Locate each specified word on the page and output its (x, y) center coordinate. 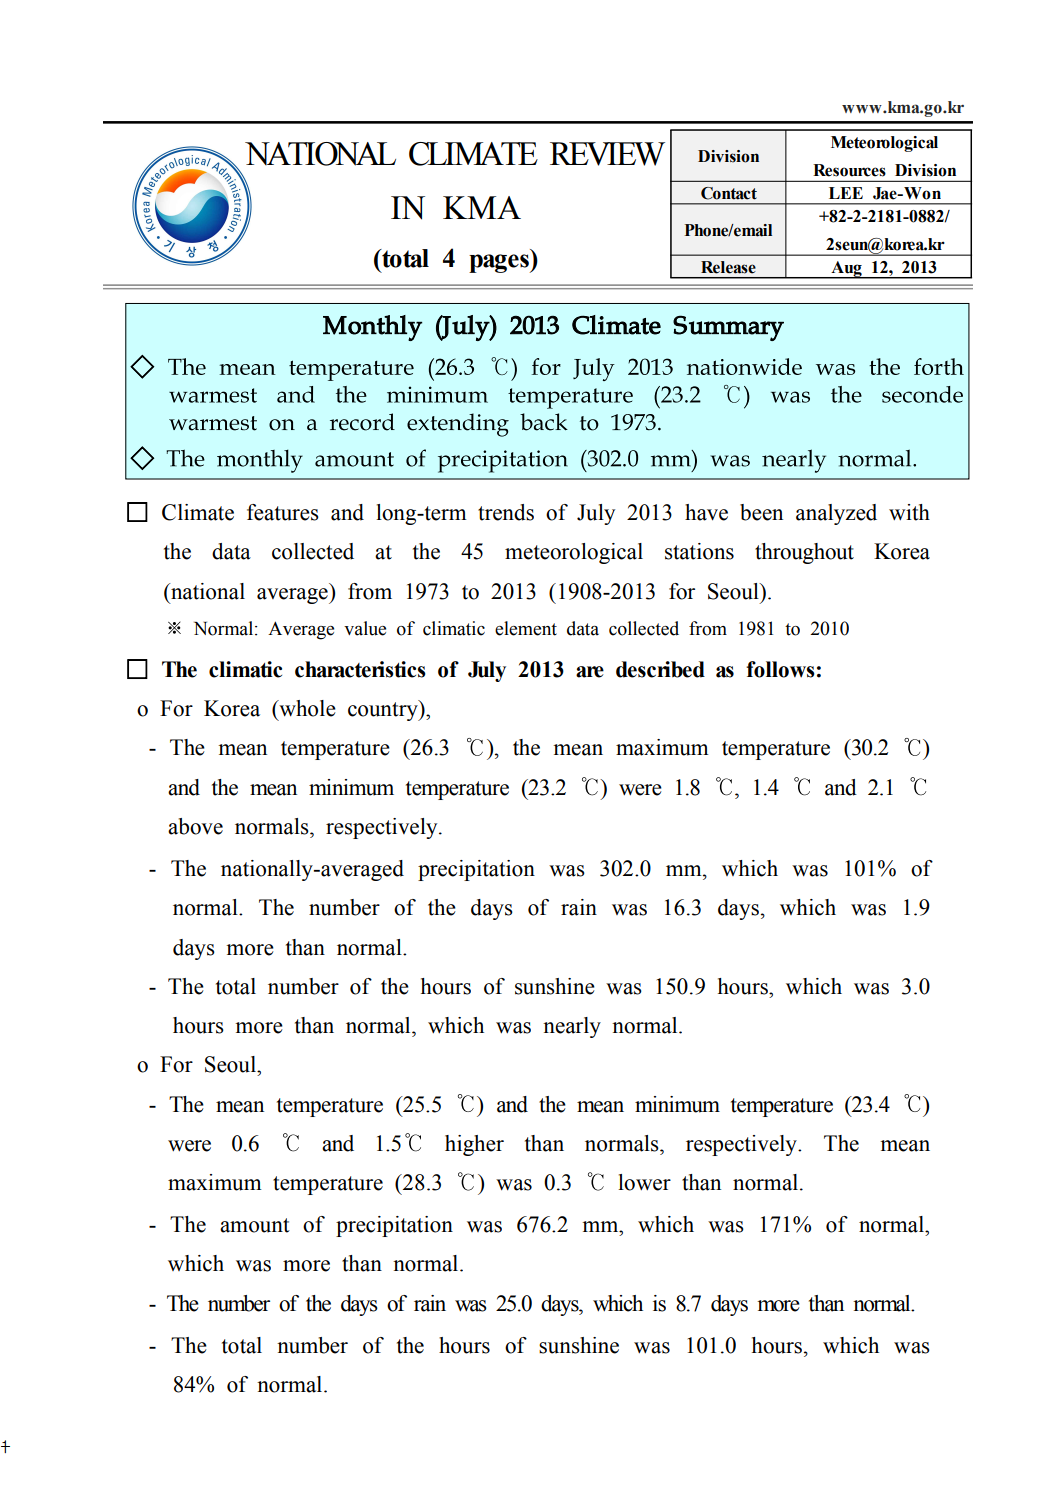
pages (500, 263)
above (195, 826)
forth (939, 366)
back (544, 422)
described (660, 669)
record (362, 422)
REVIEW (607, 154)
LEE (846, 193)
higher (474, 1145)
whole (306, 708)
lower (644, 1182)
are (590, 672)
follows (780, 669)
